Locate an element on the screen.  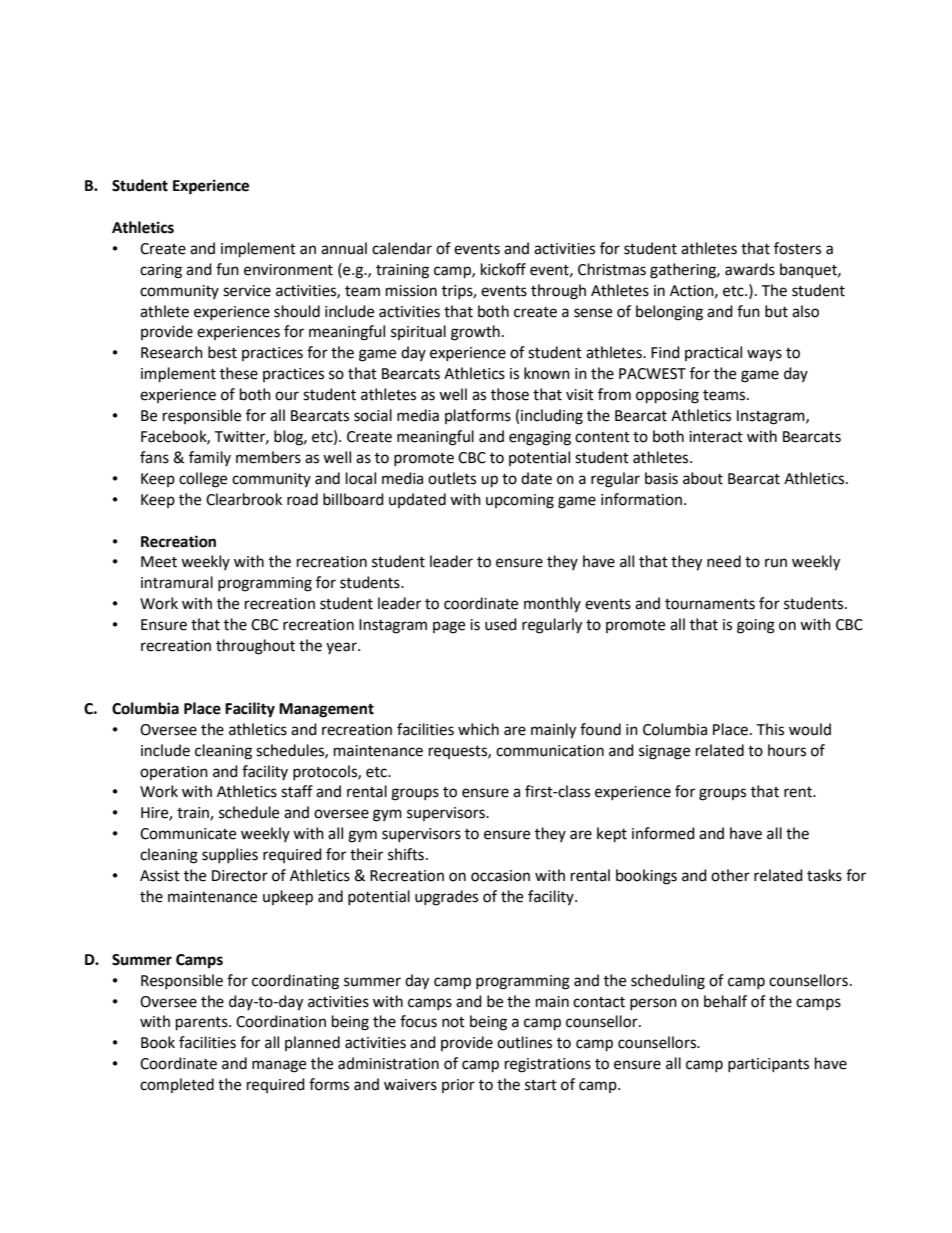
outlets is located at coordinates (452, 478).
